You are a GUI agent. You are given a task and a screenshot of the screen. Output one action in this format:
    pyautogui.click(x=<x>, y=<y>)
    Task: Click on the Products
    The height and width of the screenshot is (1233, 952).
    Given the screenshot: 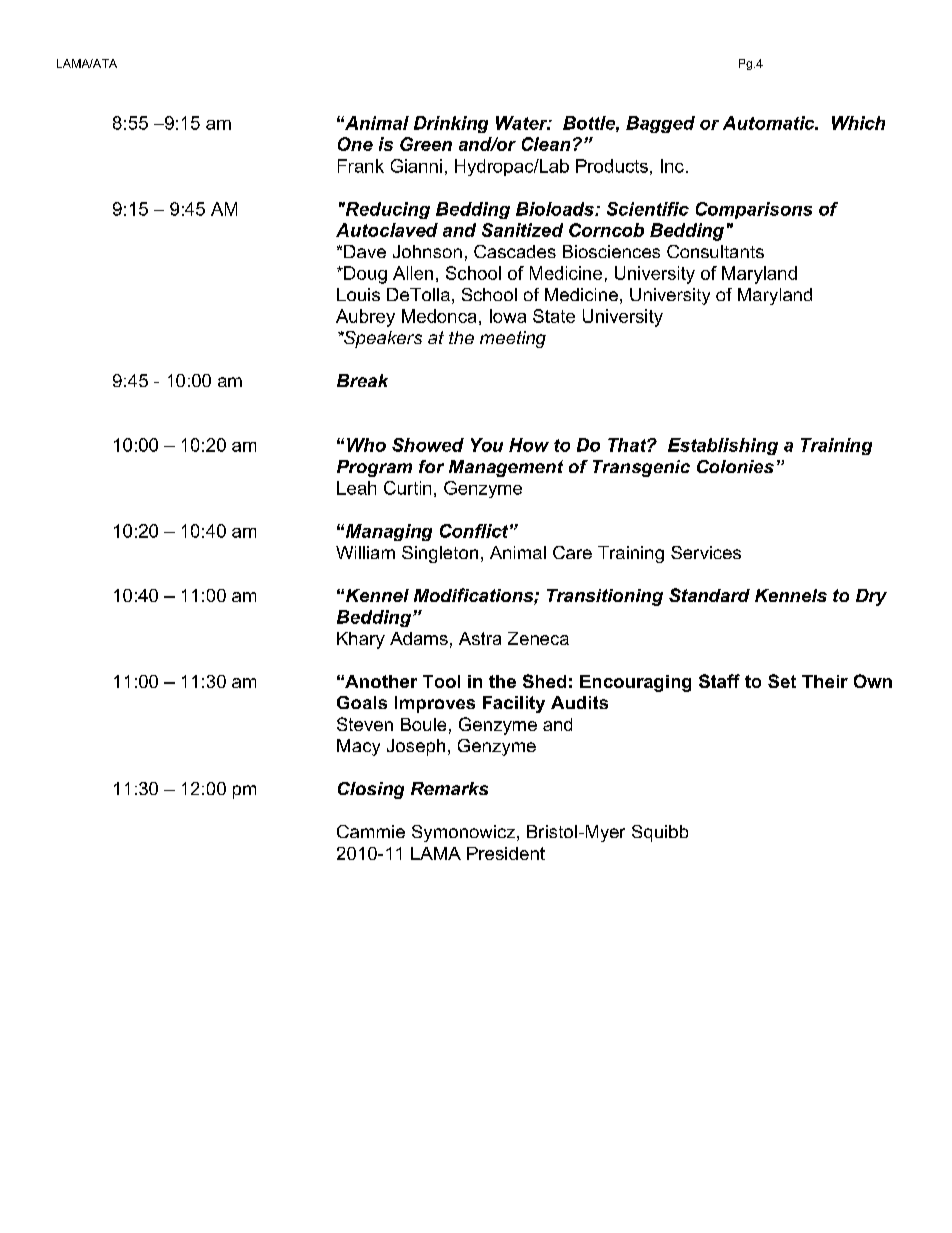 What is the action you would take?
    pyautogui.click(x=612, y=166)
